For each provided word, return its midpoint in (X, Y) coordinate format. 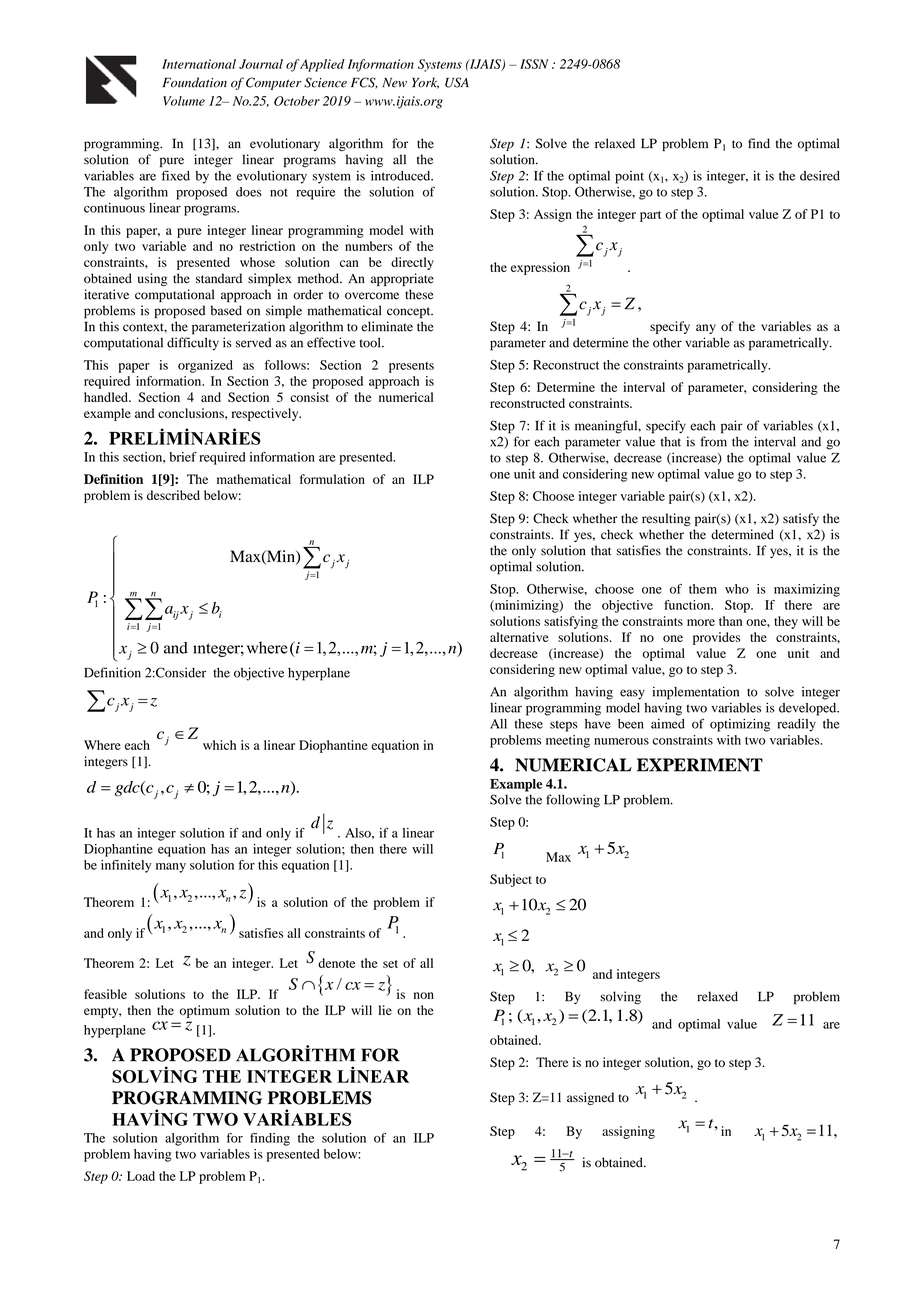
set (390, 964)
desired (820, 176)
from (714, 441)
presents (411, 367)
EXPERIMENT (700, 765)
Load (141, 1176)
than (730, 621)
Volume (184, 101)
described (173, 495)
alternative (519, 637)
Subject (511, 880)
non (424, 995)
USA (457, 82)
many (171, 868)
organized (205, 366)
